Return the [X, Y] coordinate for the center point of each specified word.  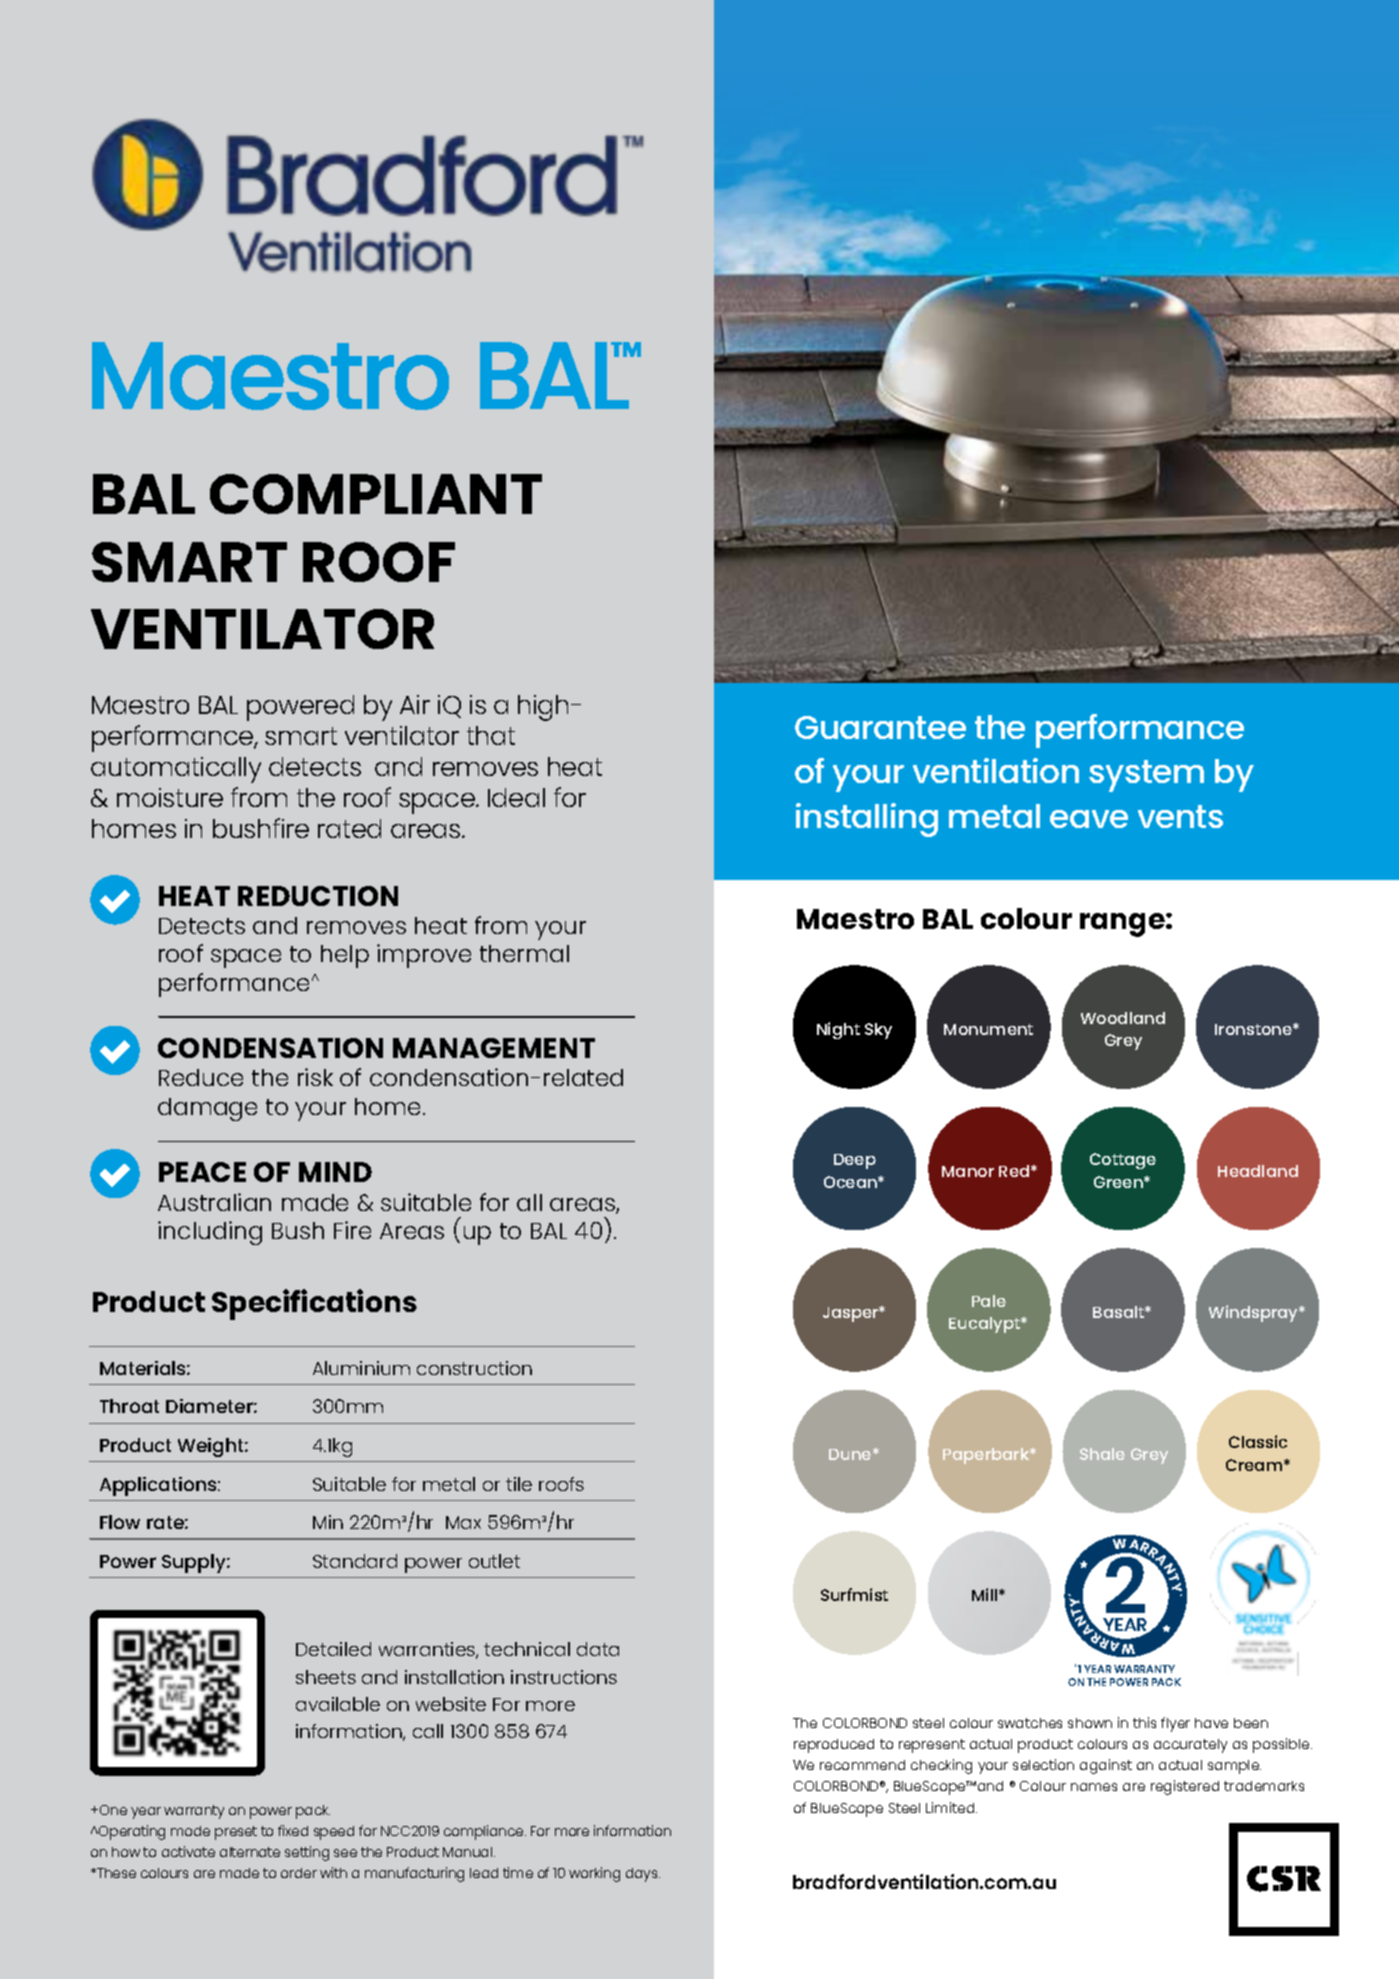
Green [1119, 1182]
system [1146, 776]
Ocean [851, 1182]
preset [236, 1833]
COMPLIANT [376, 494]
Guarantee [880, 727]
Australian [214, 1202]
